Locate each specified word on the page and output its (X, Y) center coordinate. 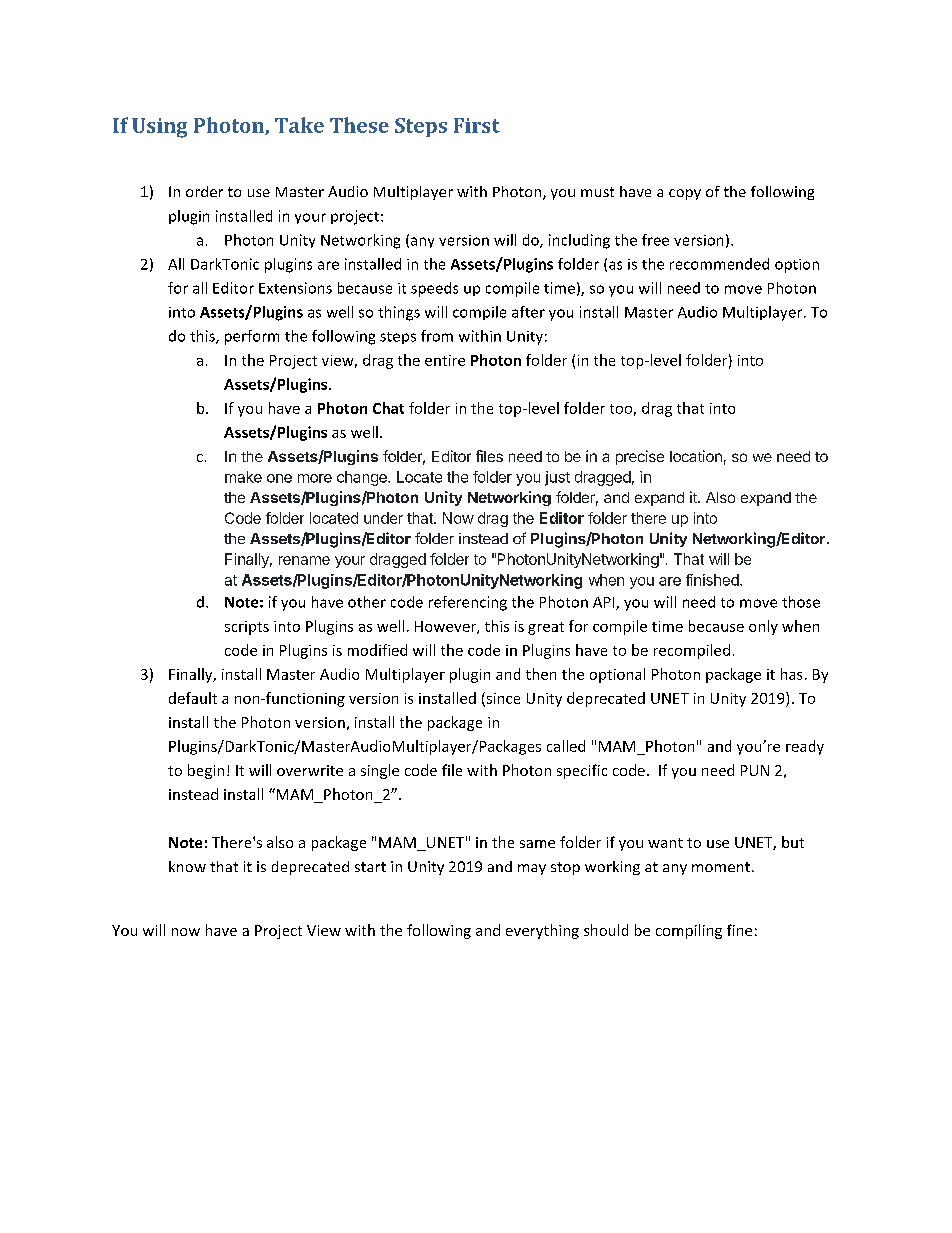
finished (713, 580)
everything (542, 931)
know (187, 866)
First (477, 125)
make (243, 477)
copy (685, 194)
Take (299, 125)
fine (739, 930)
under (383, 518)
